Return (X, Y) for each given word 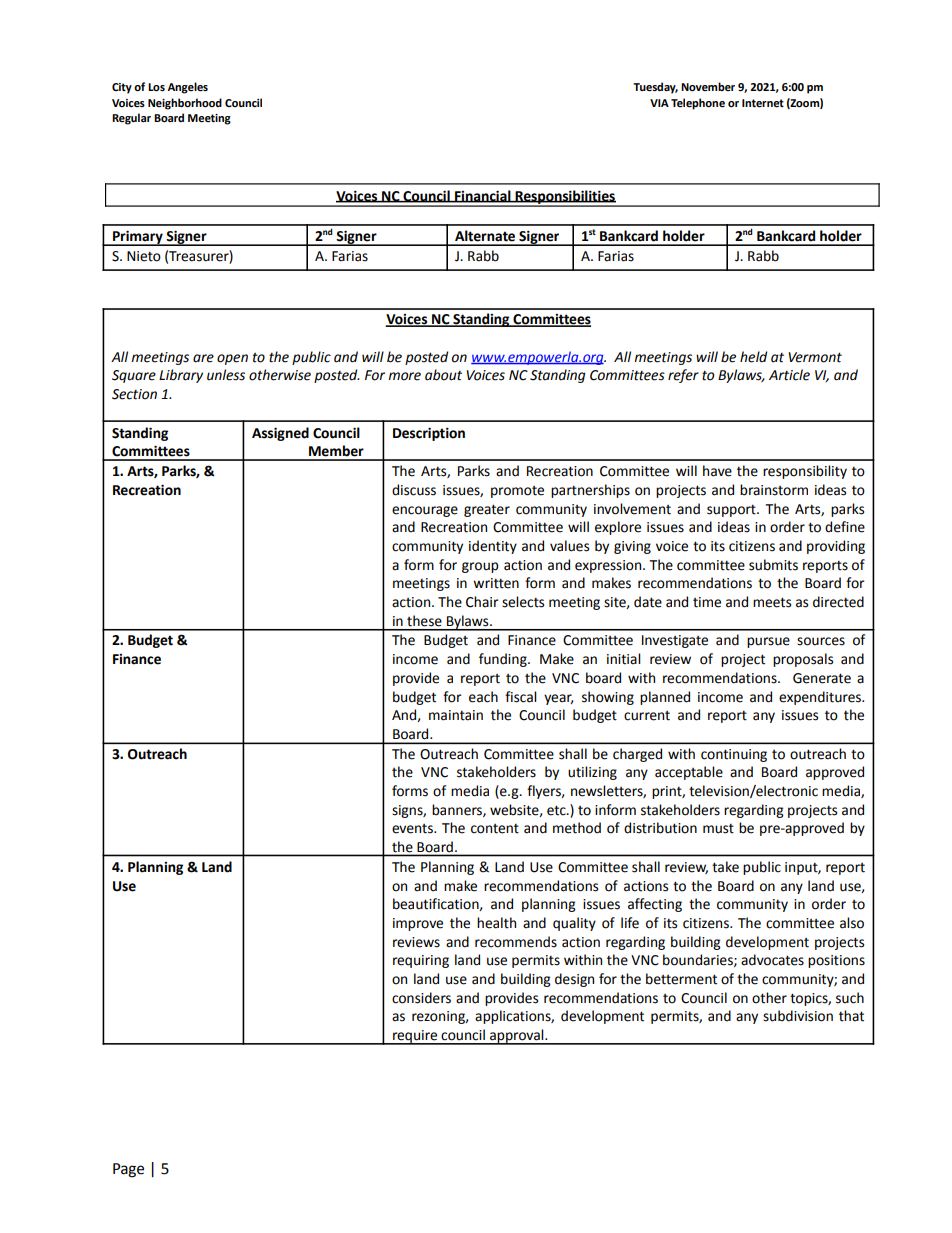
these (424, 621)
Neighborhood (185, 104)
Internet (763, 103)
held (753, 357)
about (443, 375)
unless (226, 375)
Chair (482, 602)
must (718, 828)
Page (128, 1170)
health (496, 923)
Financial (483, 196)
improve (418, 924)
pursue (768, 642)
